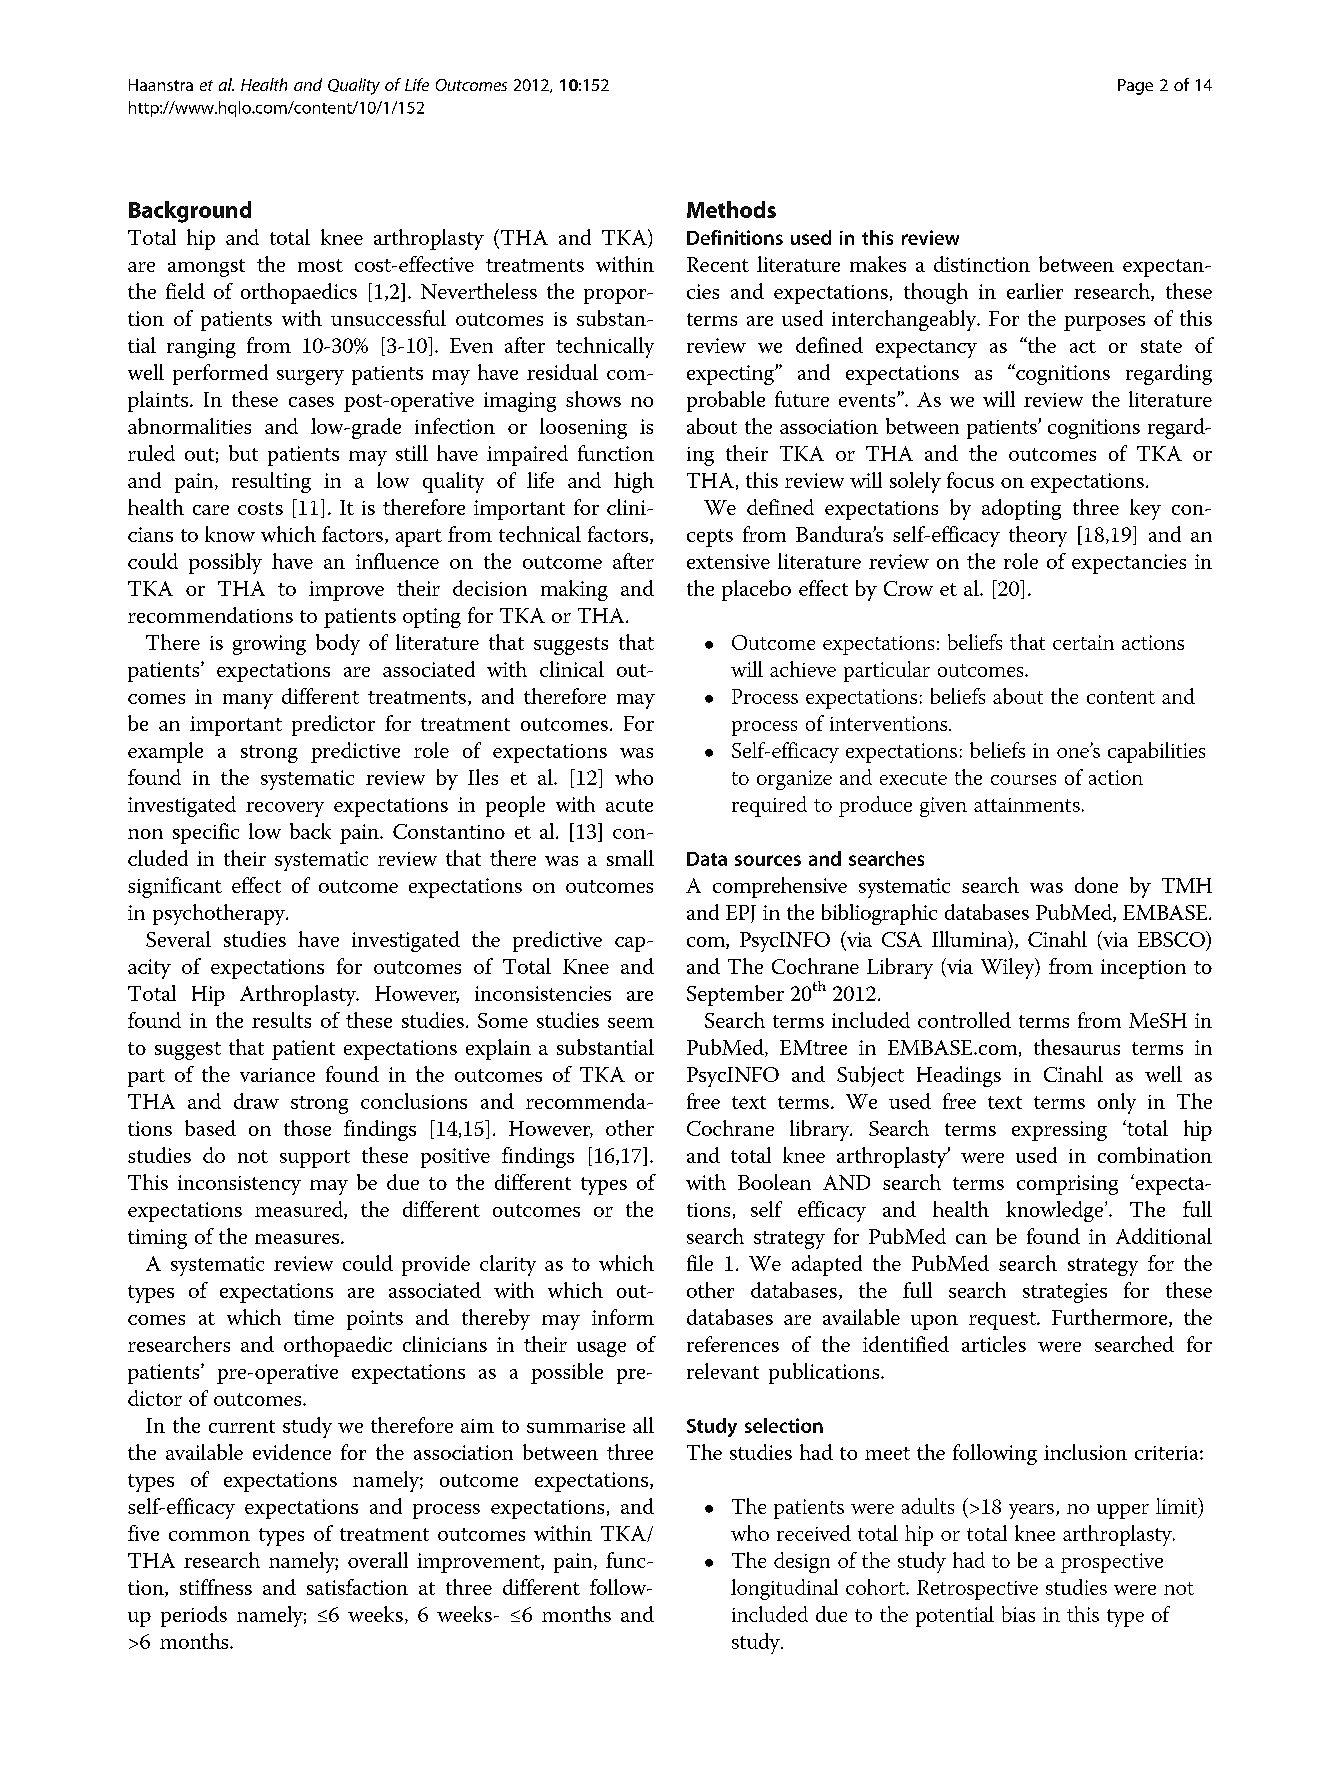 This page has height=1786, width=1340. What do you see at coordinates (784, 1589) in the page?
I see `longitudinal` at bounding box center [784, 1589].
